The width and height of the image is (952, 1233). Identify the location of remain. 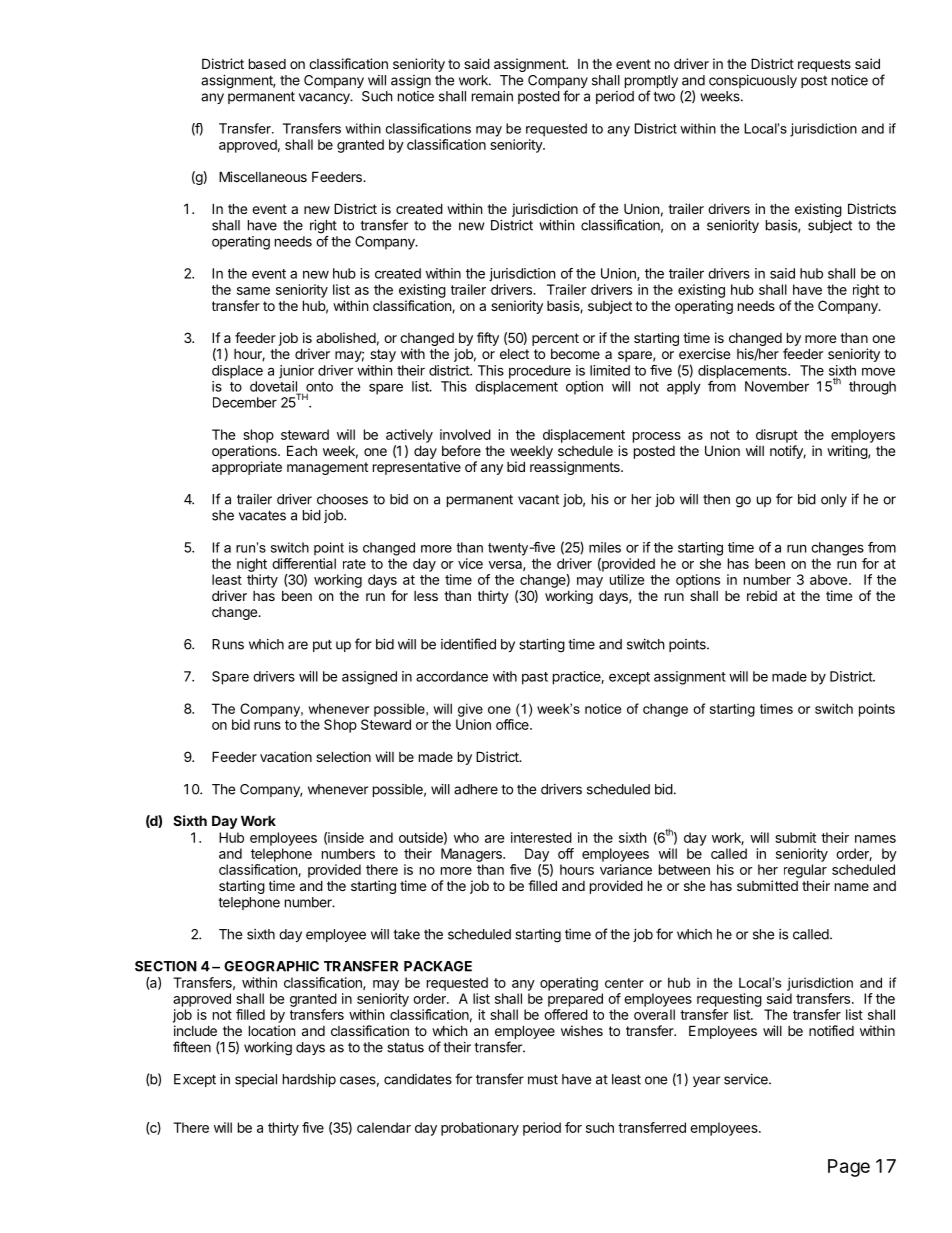
(492, 96).
